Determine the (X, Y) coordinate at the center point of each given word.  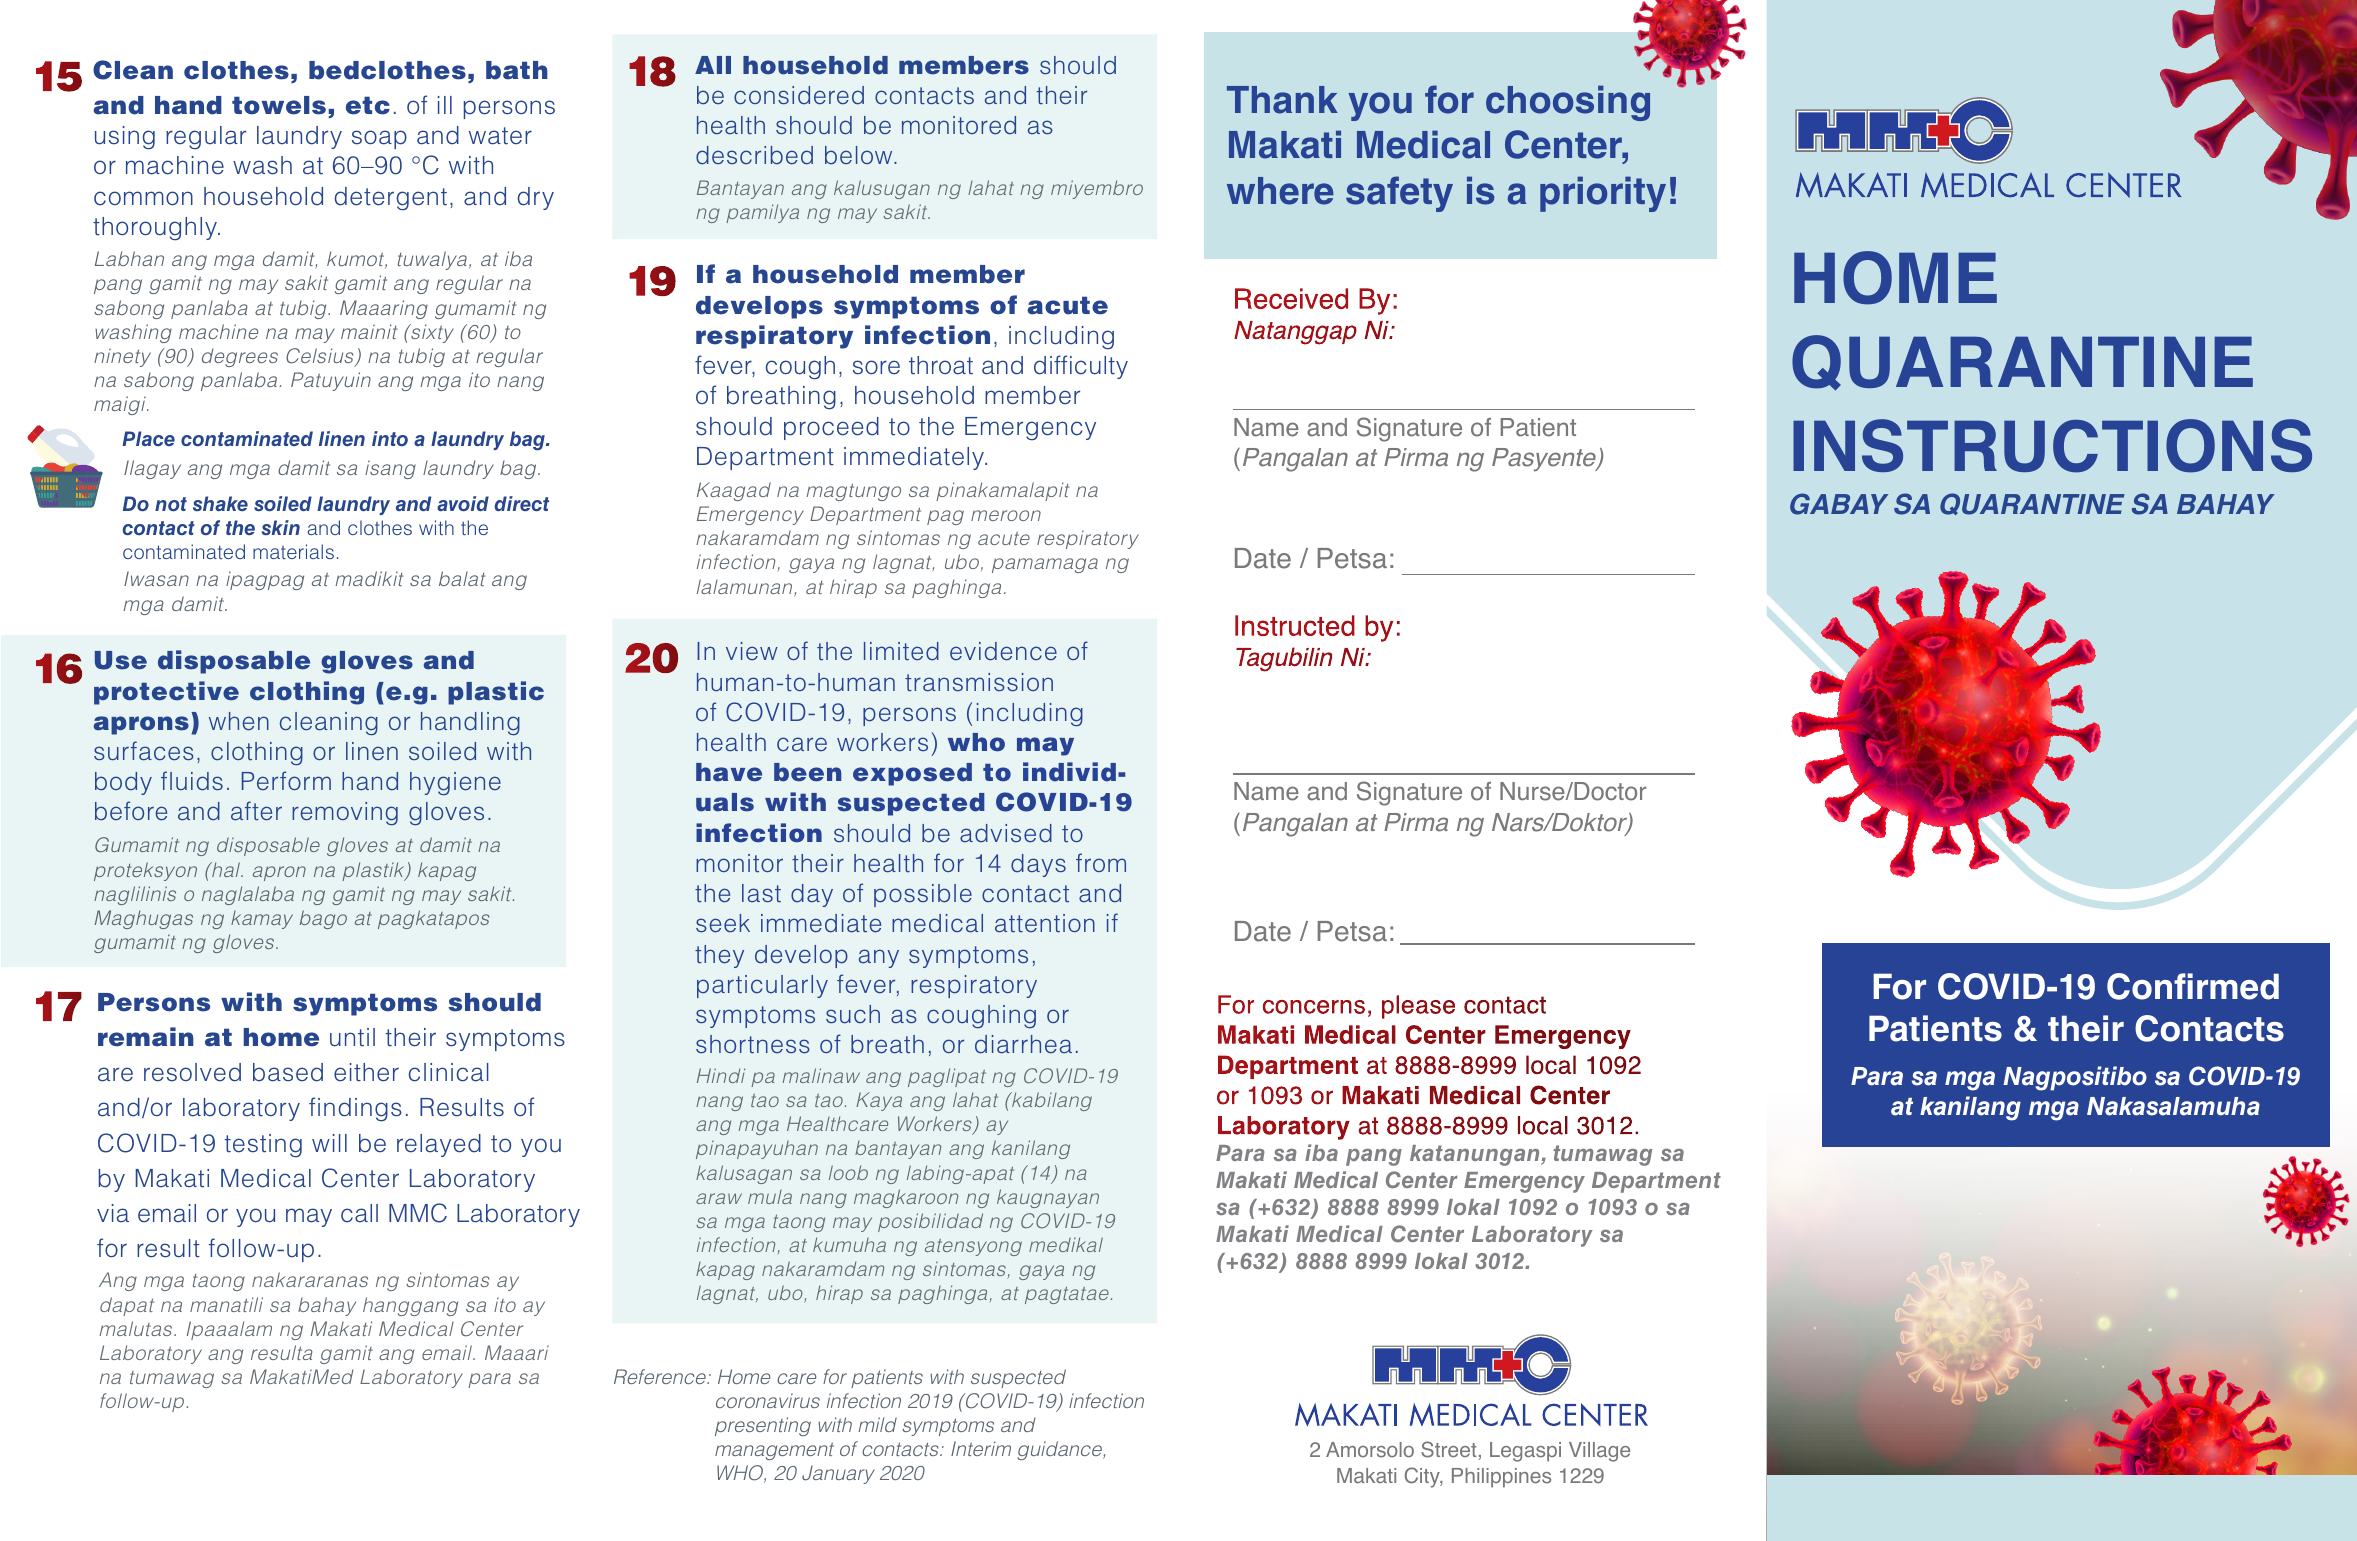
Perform (286, 780)
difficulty (1081, 367)
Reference (661, 1376)
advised (1006, 833)
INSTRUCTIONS (2052, 446)
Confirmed (2193, 986)
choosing (1568, 103)
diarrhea (1023, 1044)
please (1418, 1007)
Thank (1282, 100)
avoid (463, 503)
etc (368, 105)
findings (355, 1109)
